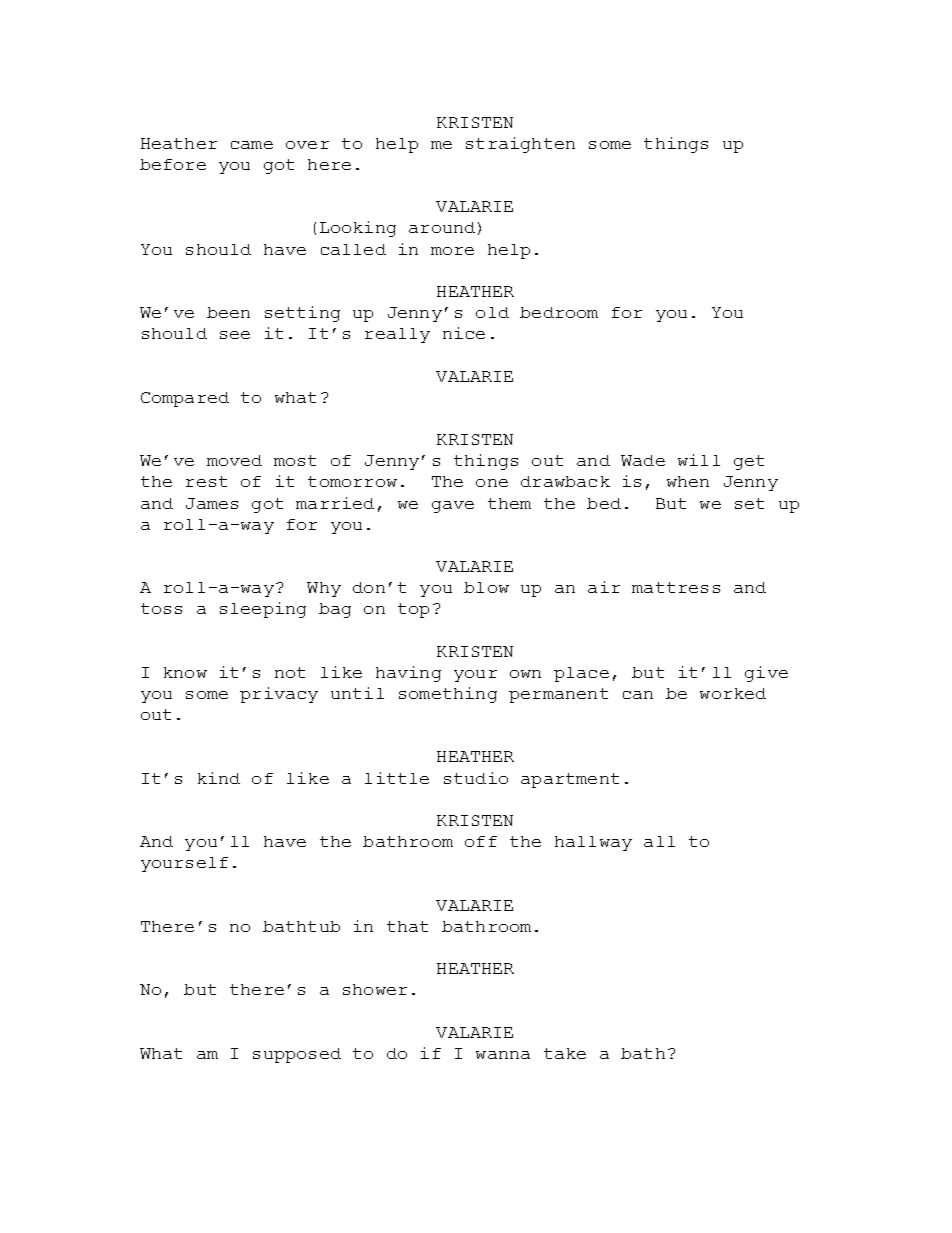  Describe the element at coordinates (604, 587) in the page. I see `air` at that location.
